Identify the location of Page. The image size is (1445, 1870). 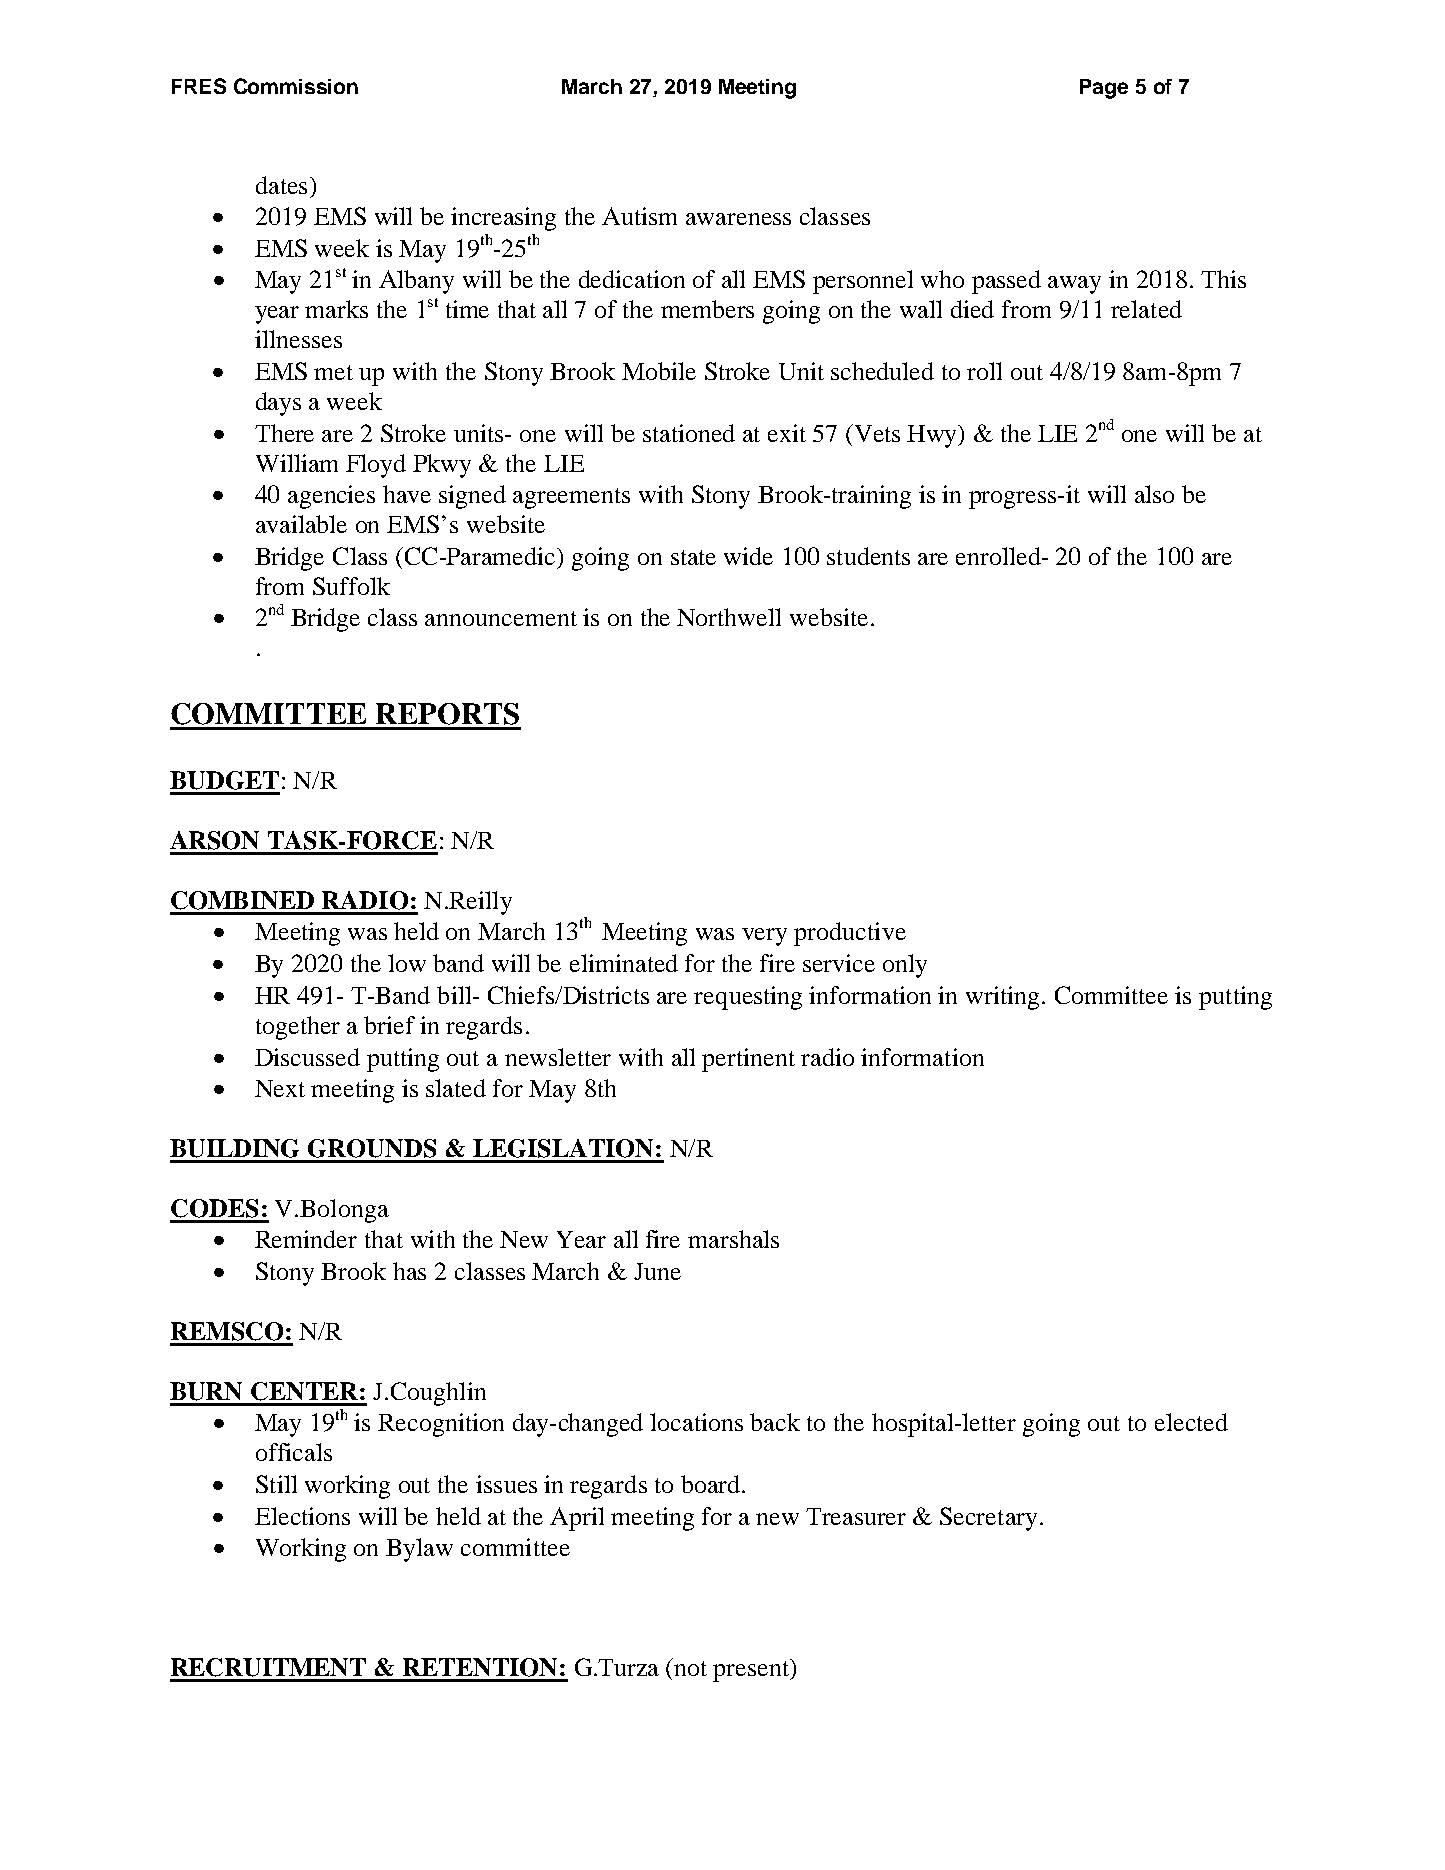
(1104, 89).
